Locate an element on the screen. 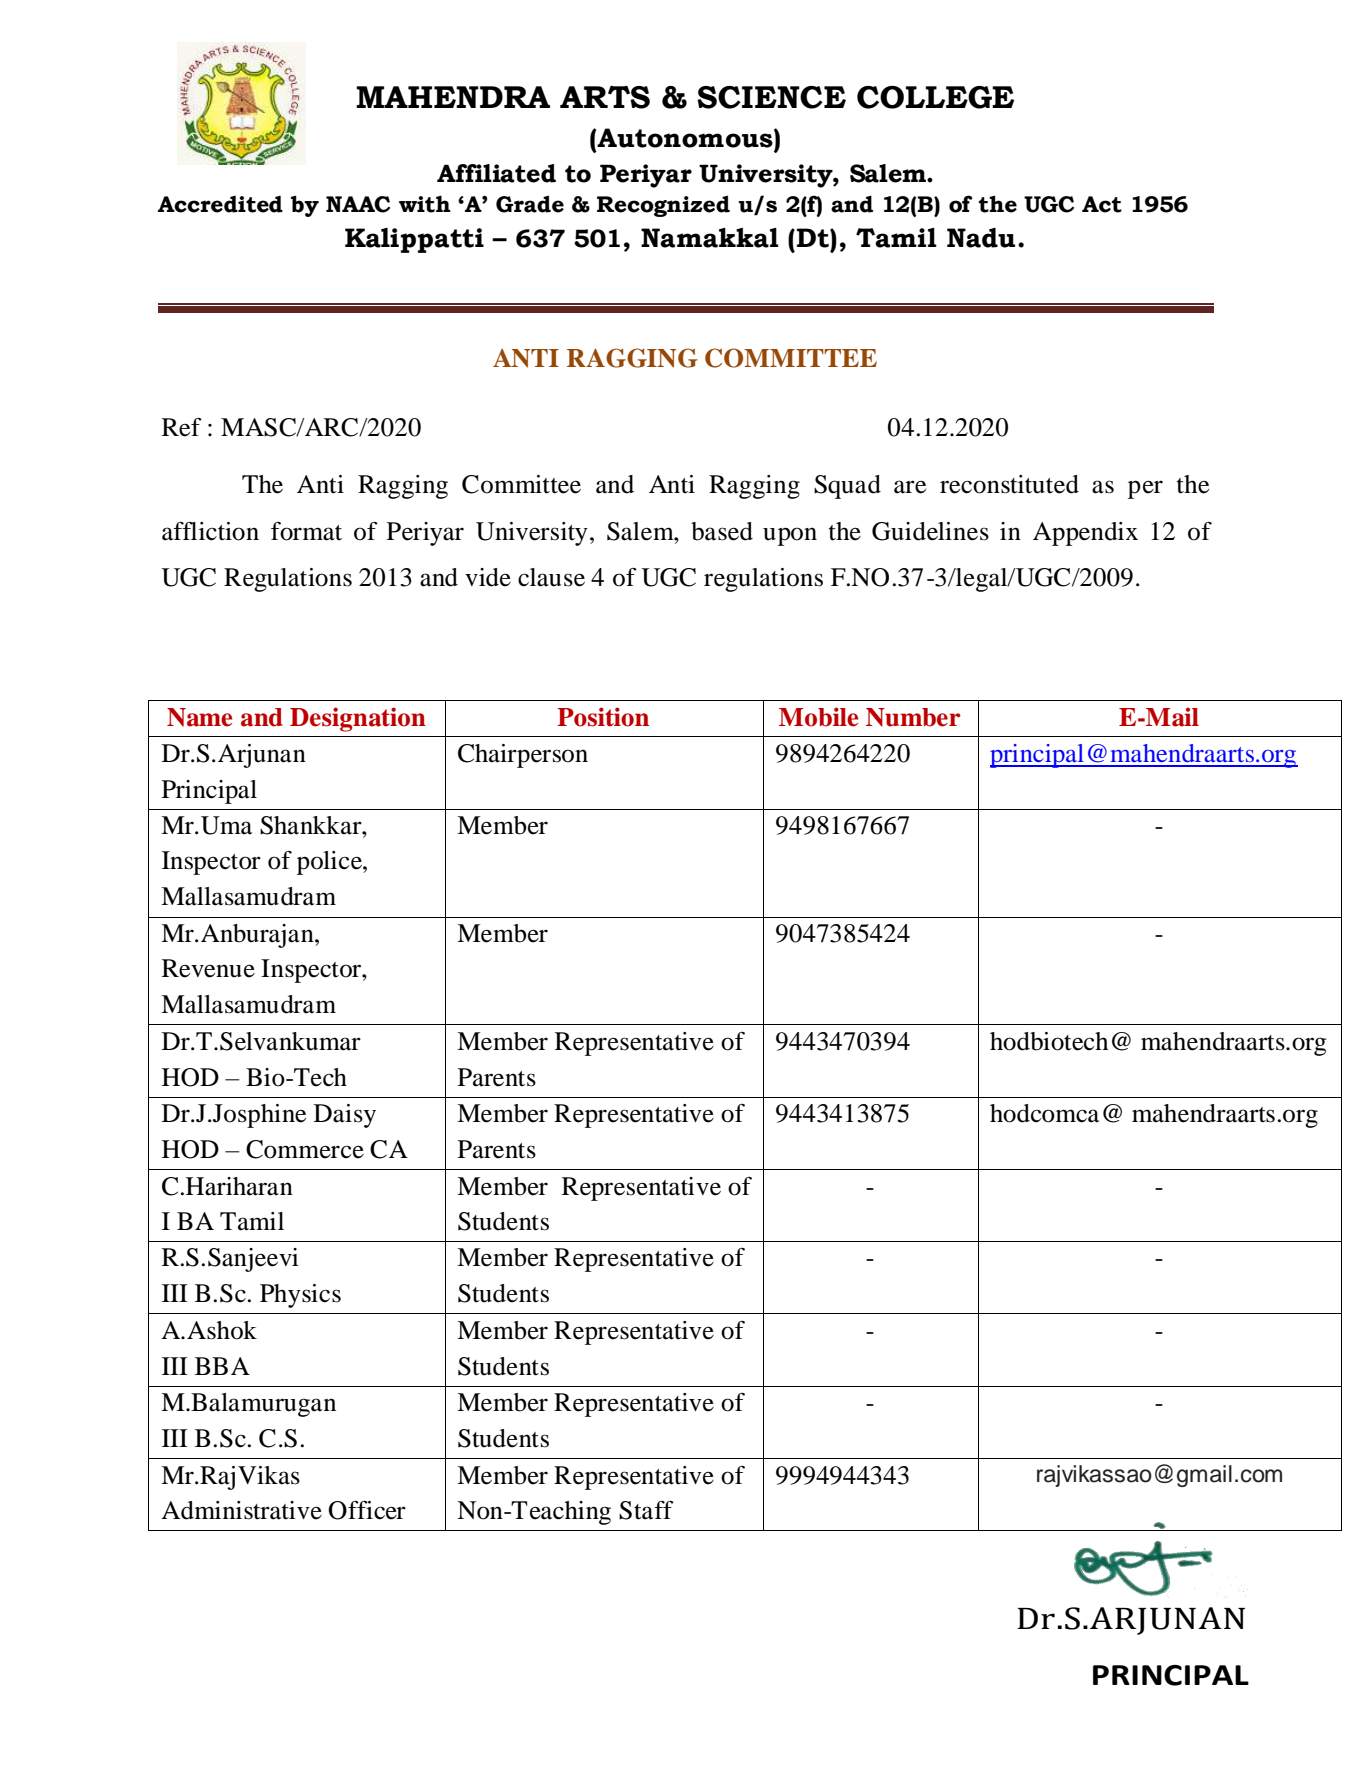 This screenshot has height=1775, width=1371. Administrative is located at coordinates (241, 1510).
